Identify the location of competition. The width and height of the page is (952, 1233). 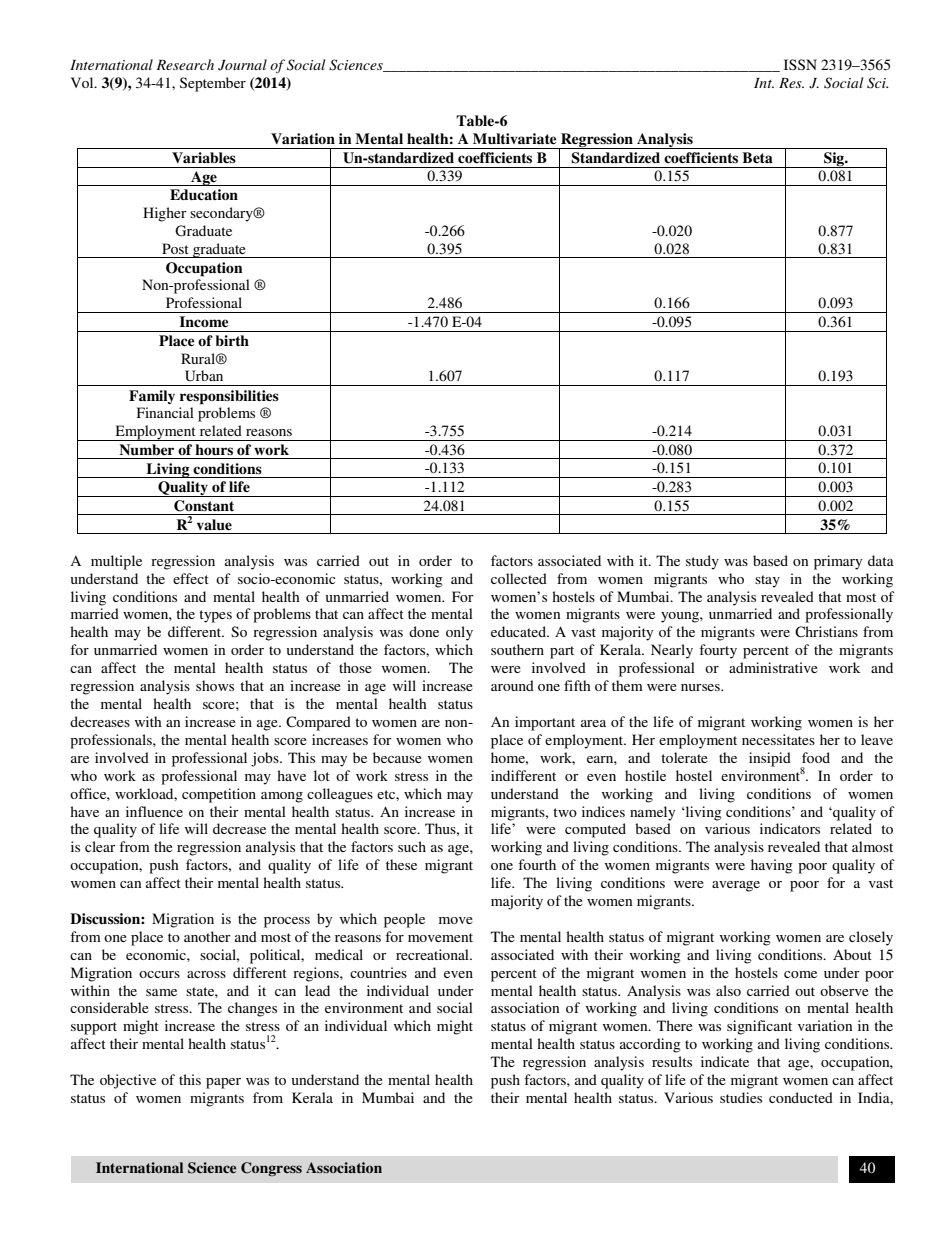
(219, 795).
